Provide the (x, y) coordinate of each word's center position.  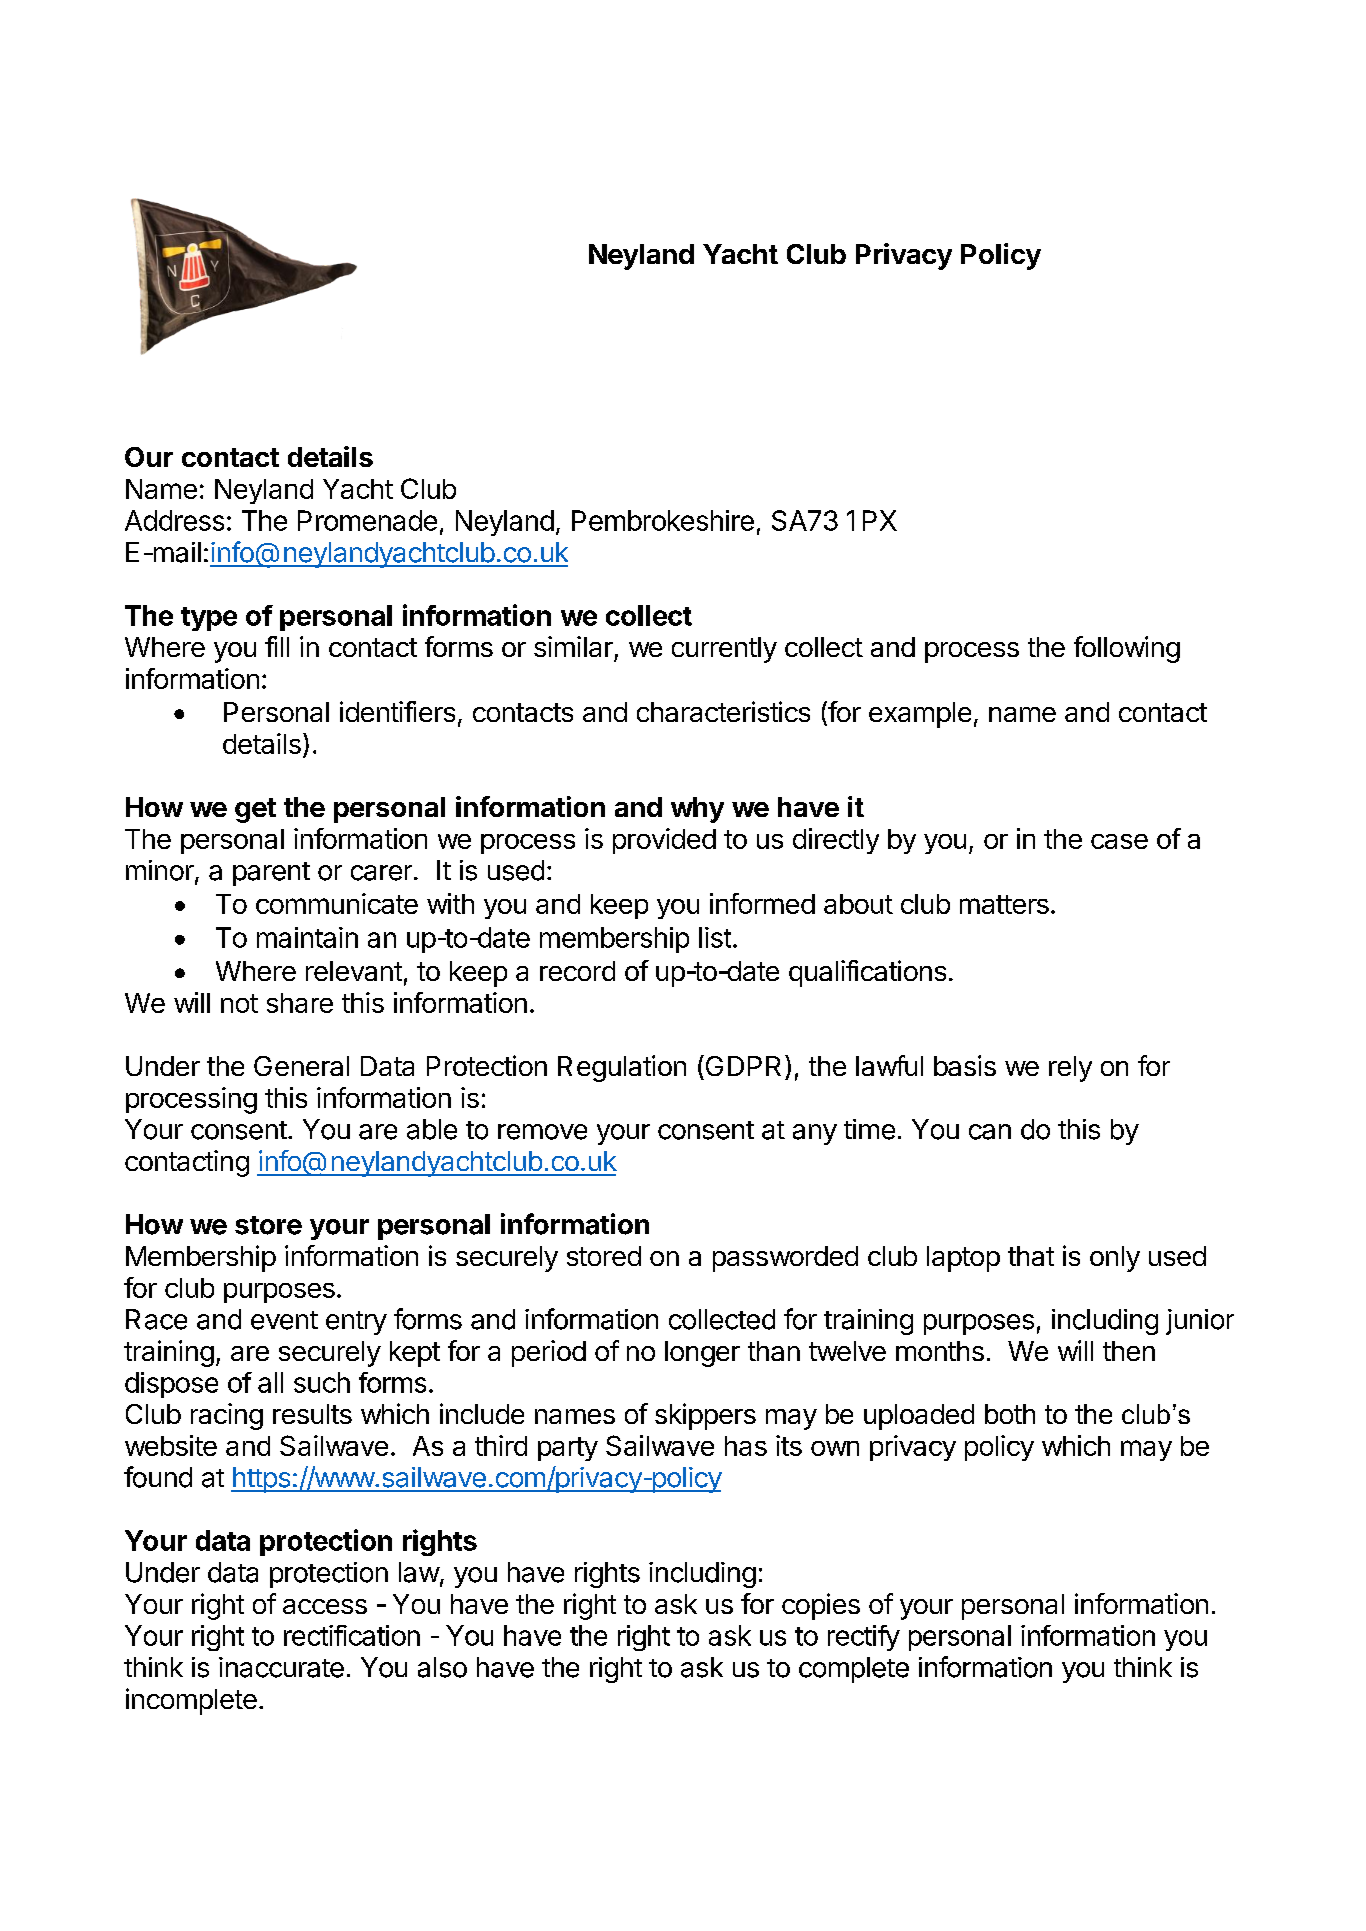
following (1127, 649)
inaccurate (281, 1667)
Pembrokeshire (663, 520)
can (990, 1132)
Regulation (622, 1068)
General (301, 1066)
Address (174, 520)
